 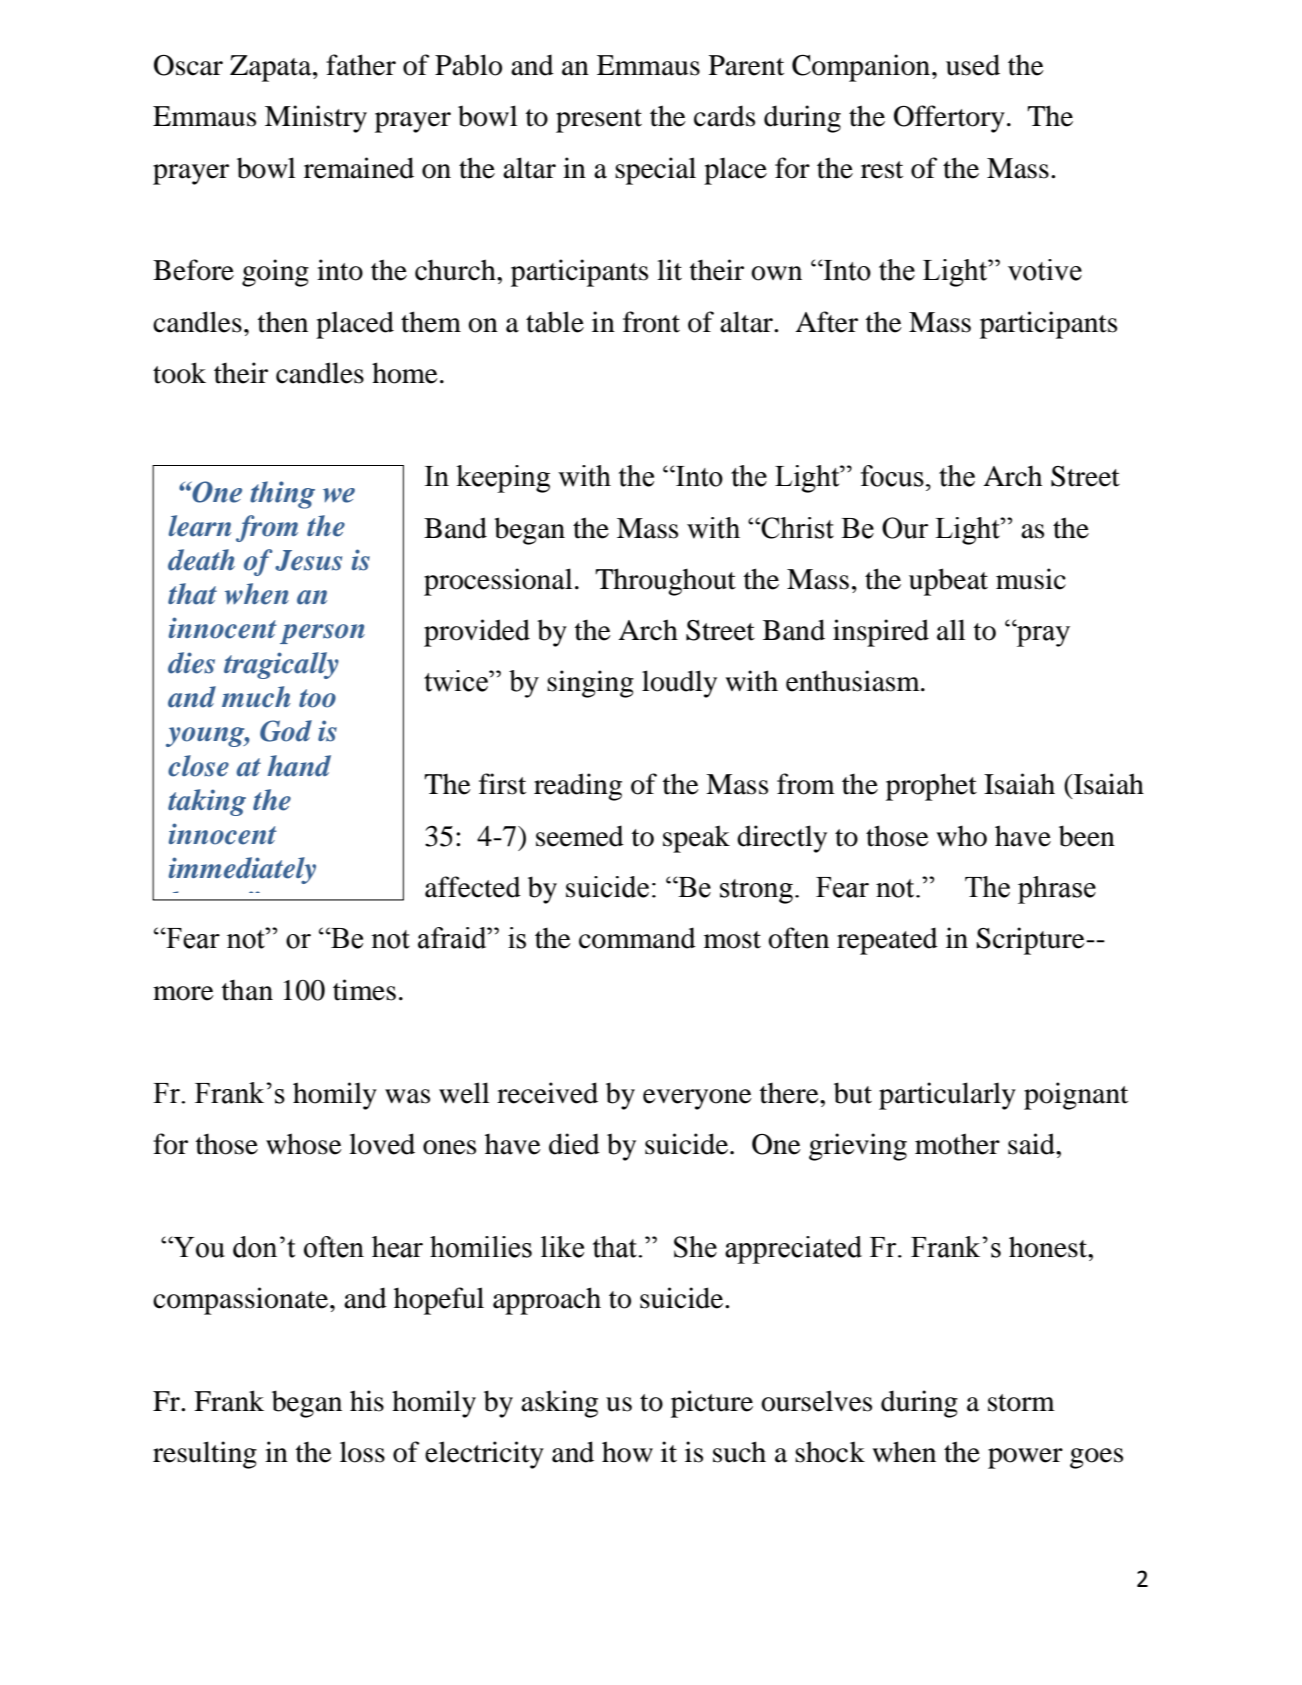 What do you see at coordinates (1021, 1403) in the screenshot?
I see `storm` at bounding box center [1021, 1403].
